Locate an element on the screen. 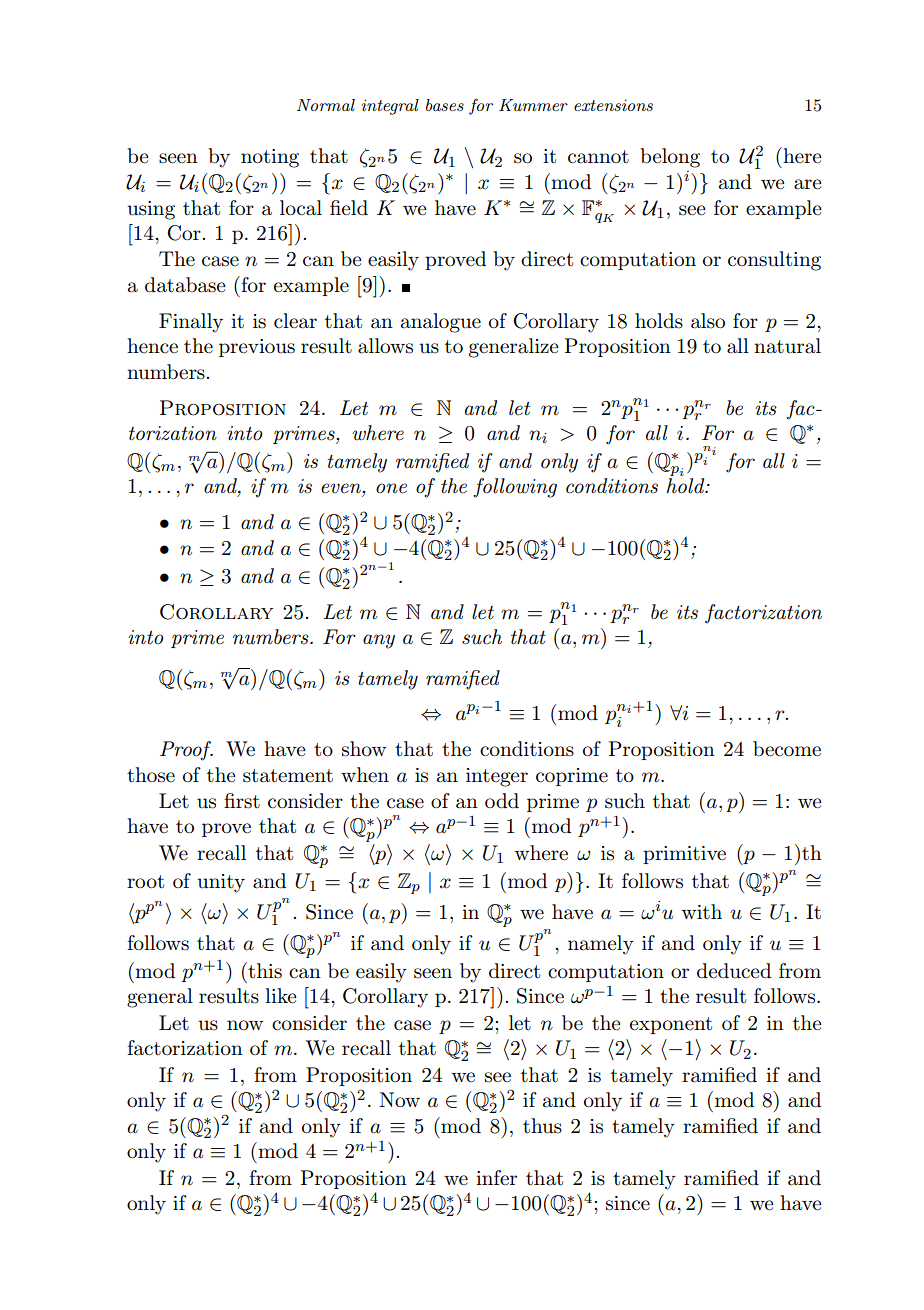  exponent is located at coordinates (671, 1025).
